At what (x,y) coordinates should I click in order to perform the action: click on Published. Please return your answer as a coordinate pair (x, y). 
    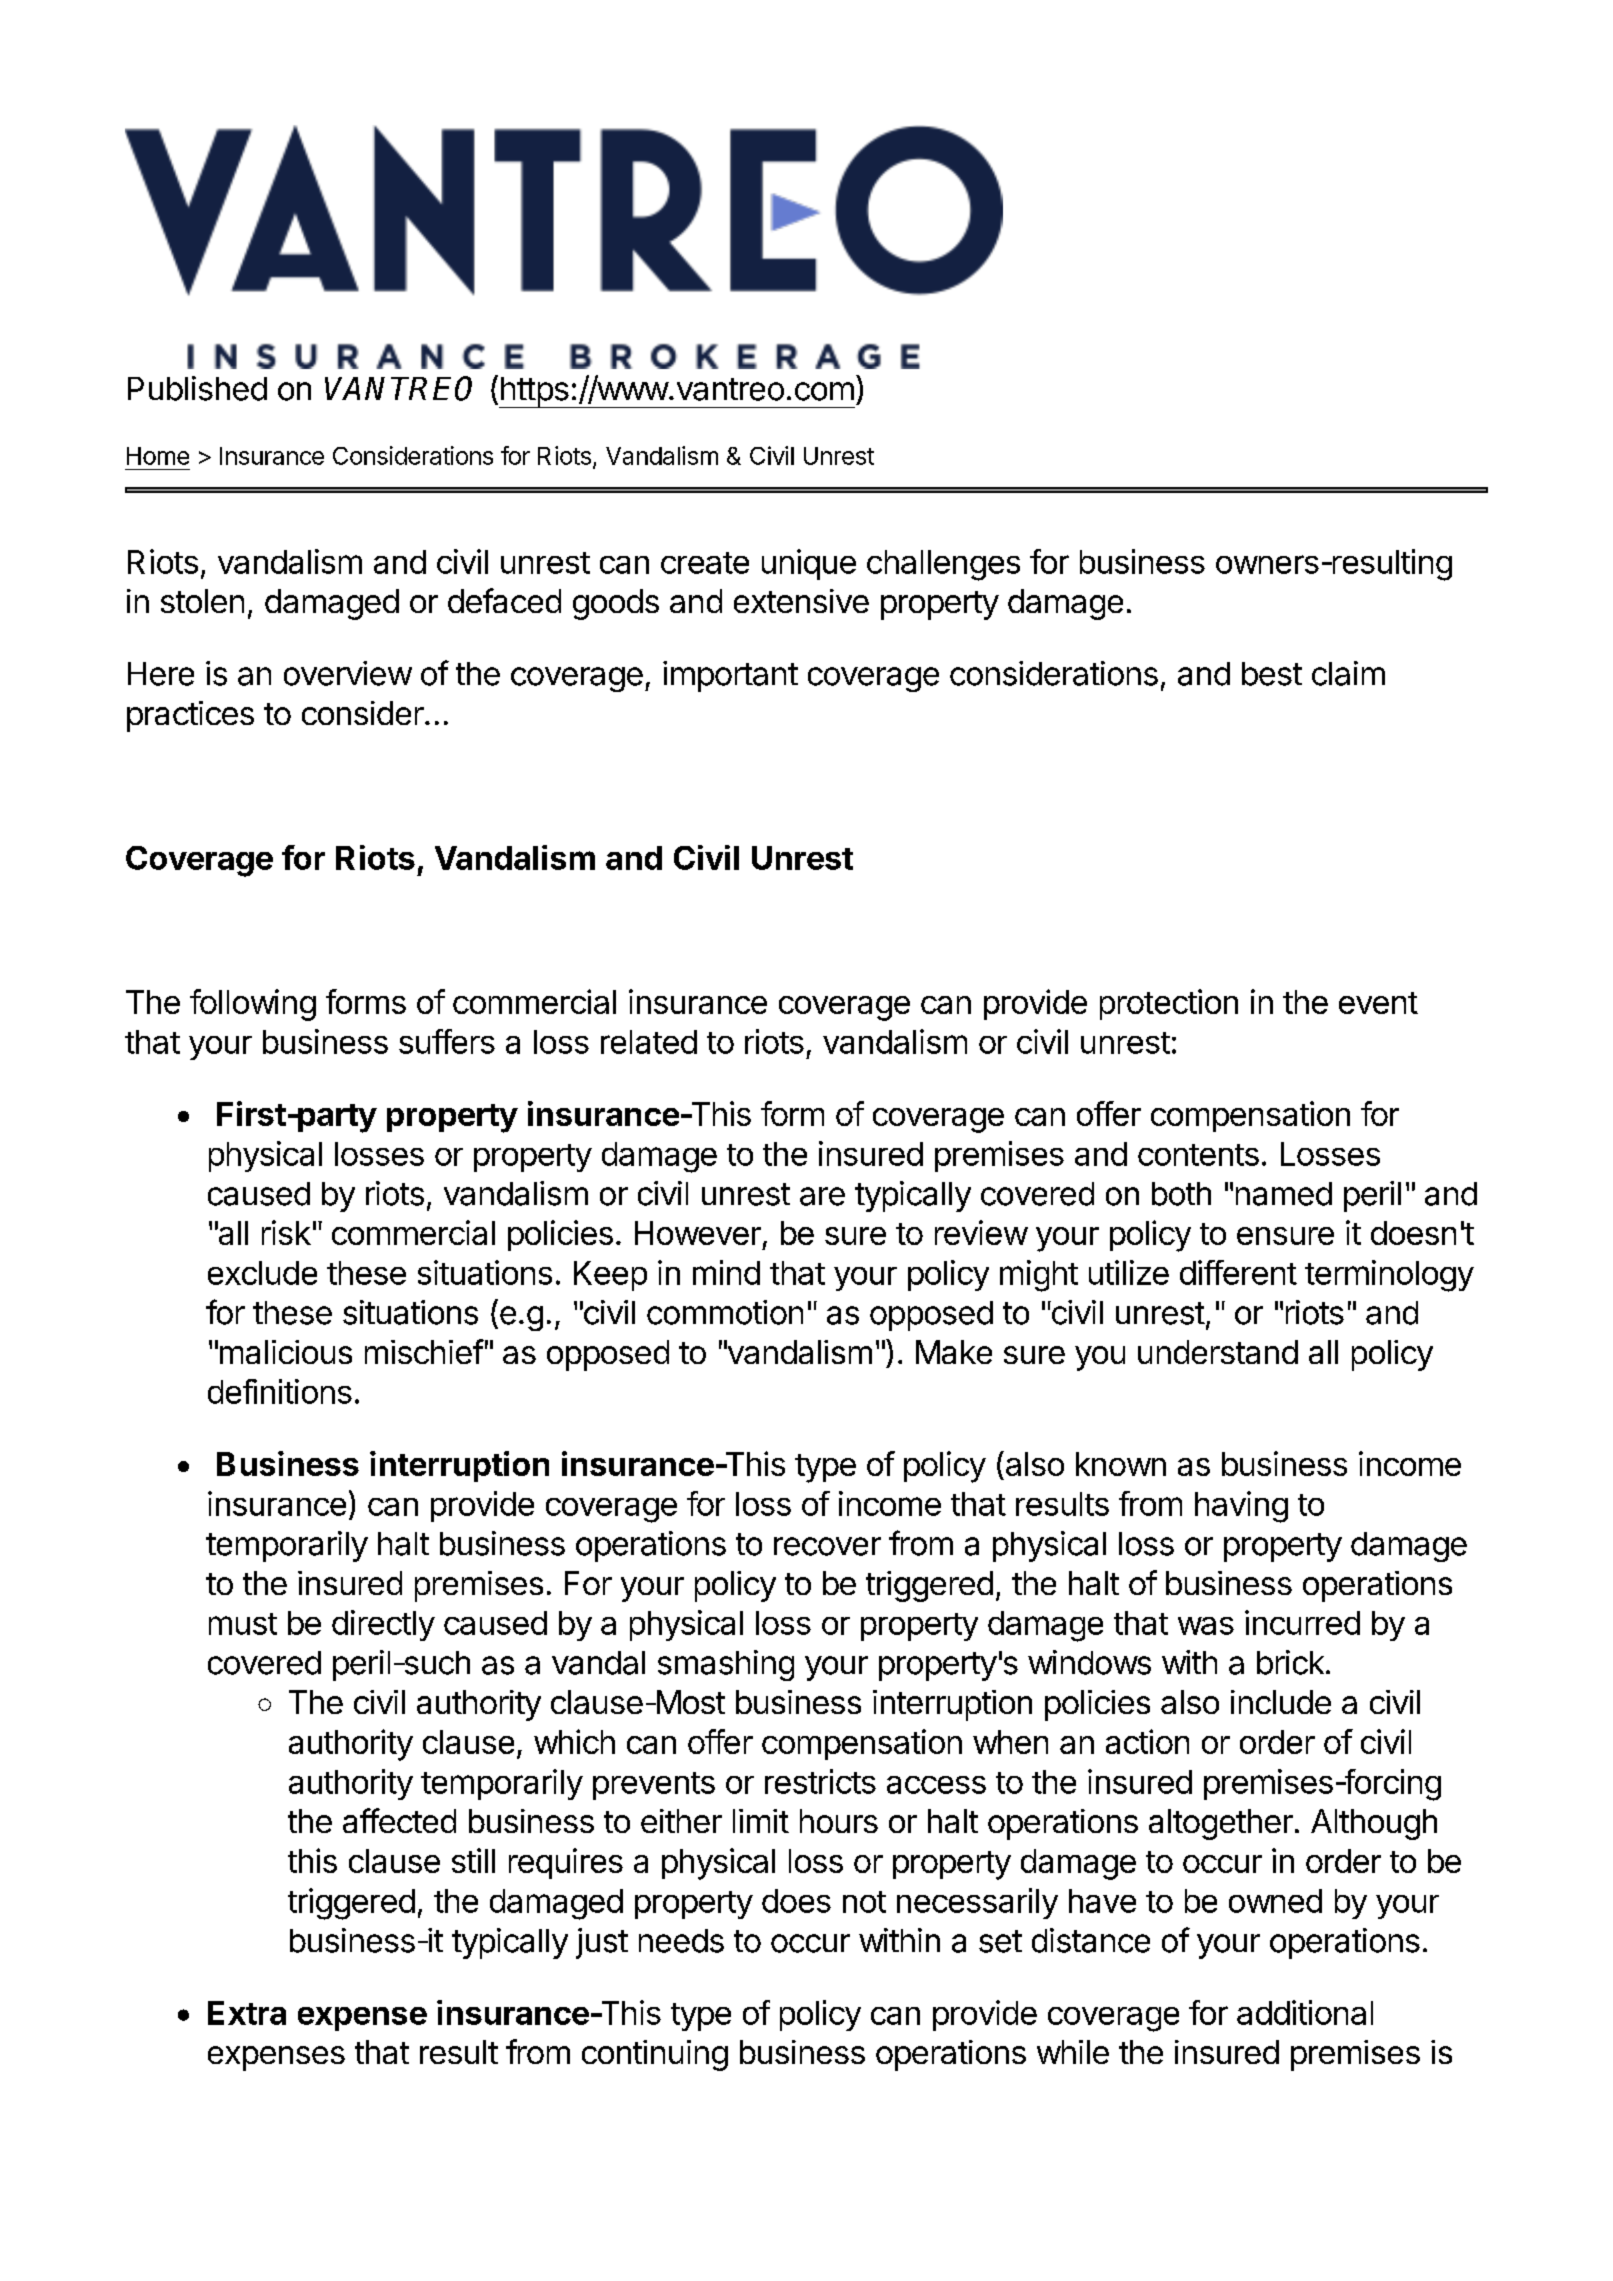
    Looking at the image, I should click on (197, 388).
